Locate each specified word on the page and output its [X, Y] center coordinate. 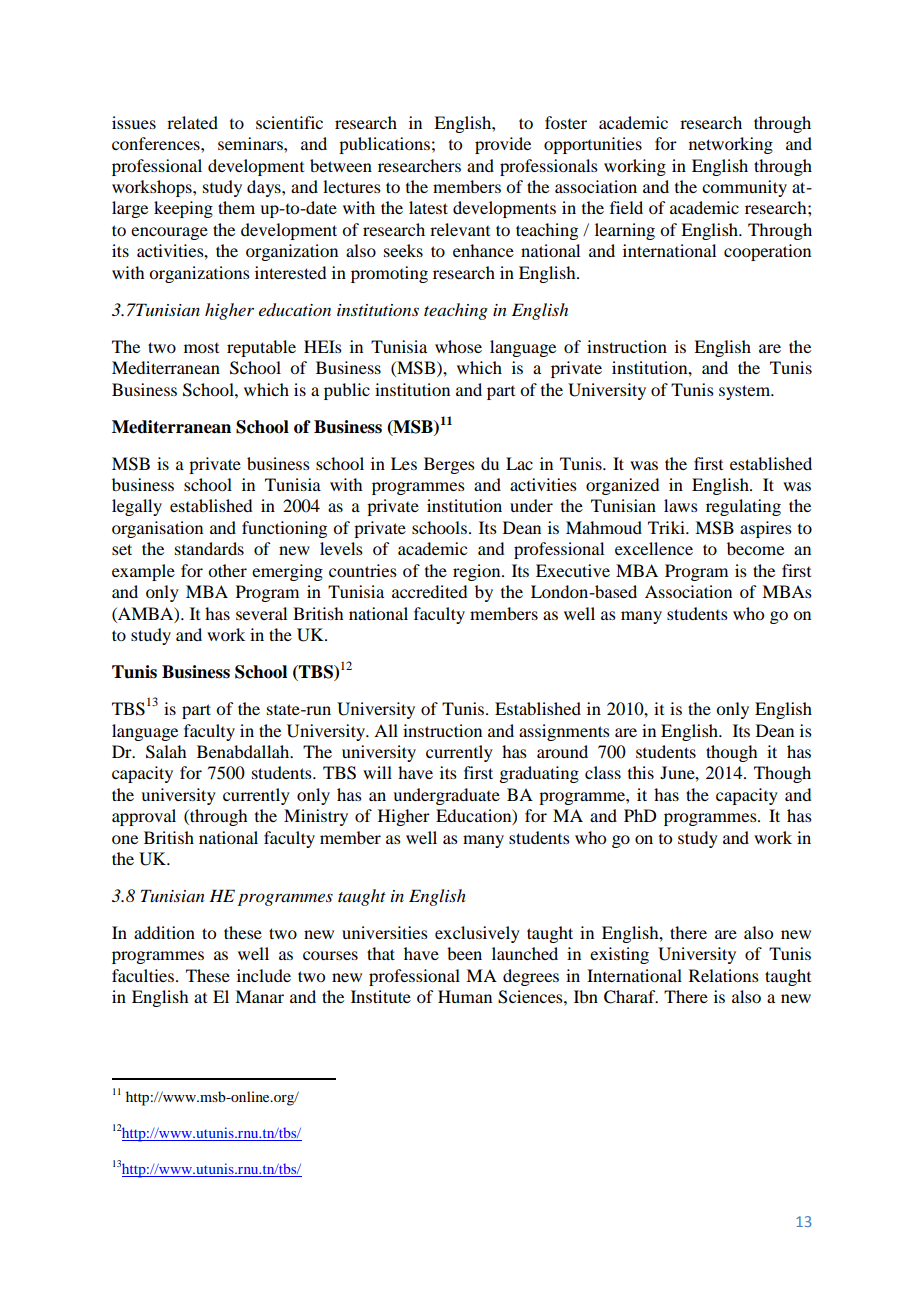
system [746, 392]
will [377, 772]
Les [404, 463]
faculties [143, 975]
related [192, 122]
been [464, 953]
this [641, 772]
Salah [166, 752]
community [744, 188]
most [201, 348]
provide [503, 145]
